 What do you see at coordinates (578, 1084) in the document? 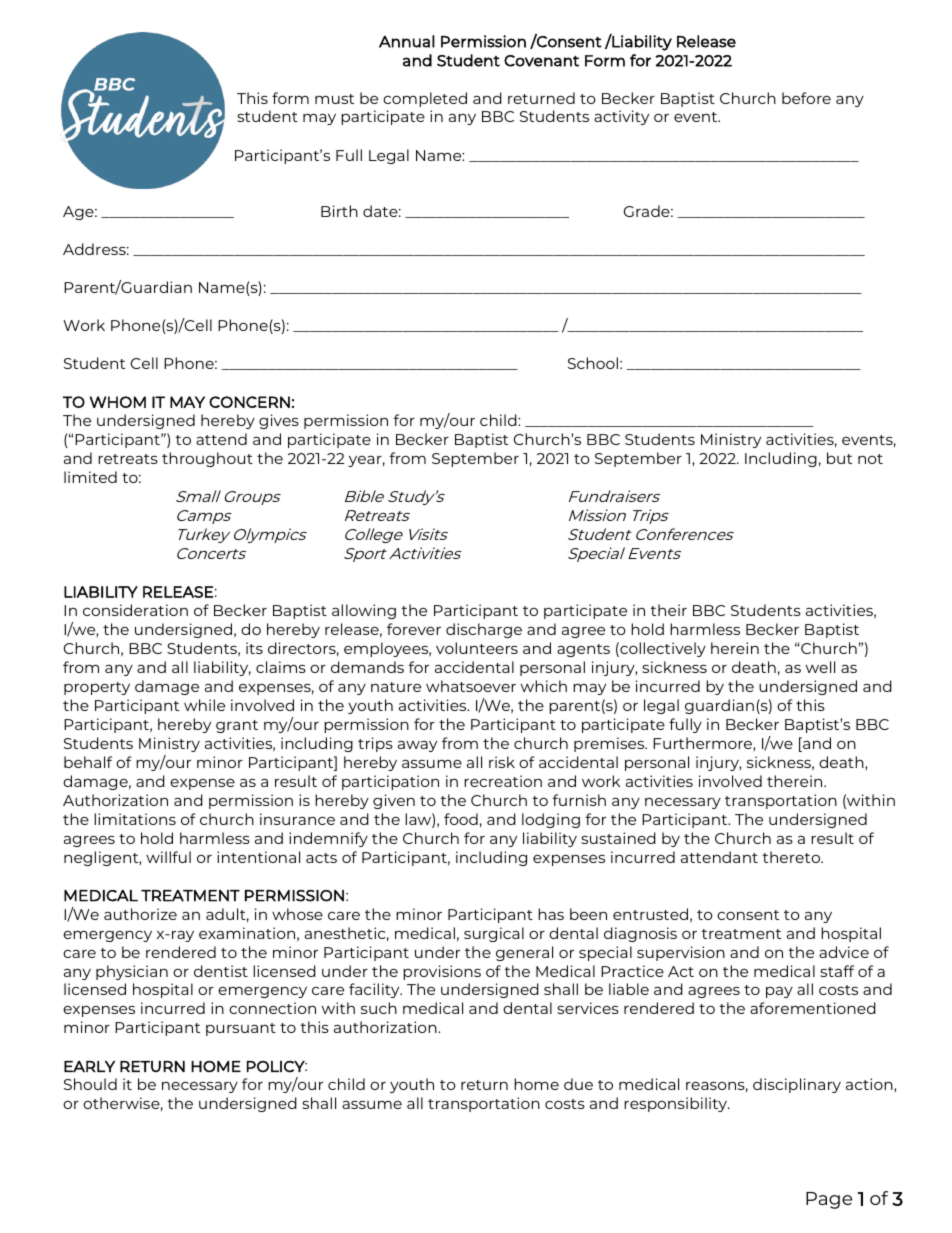
I see `due` at bounding box center [578, 1084].
